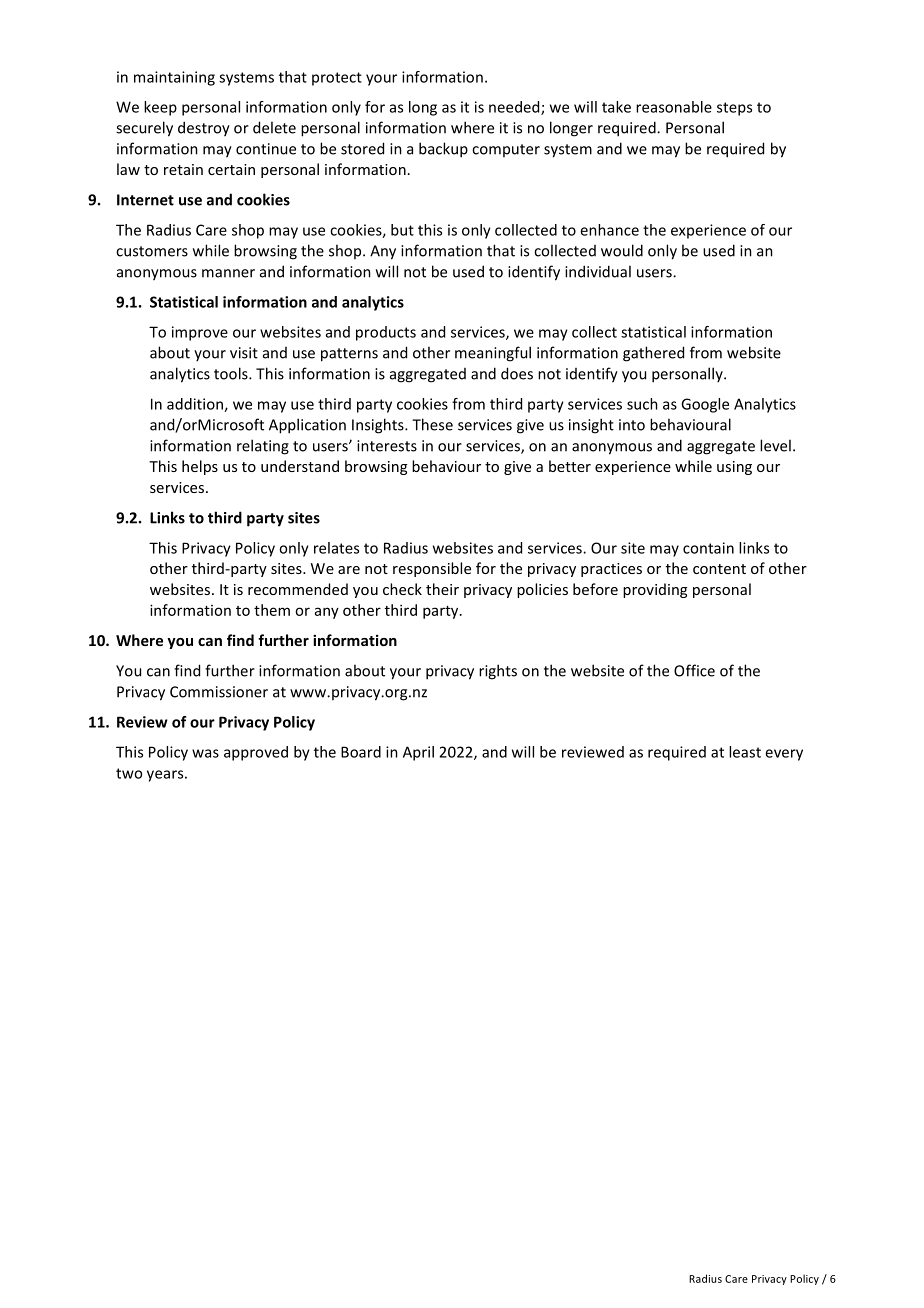 The image size is (924, 1308). Describe the element at coordinates (515, 108) in the screenshot. I see `needed` at that location.
